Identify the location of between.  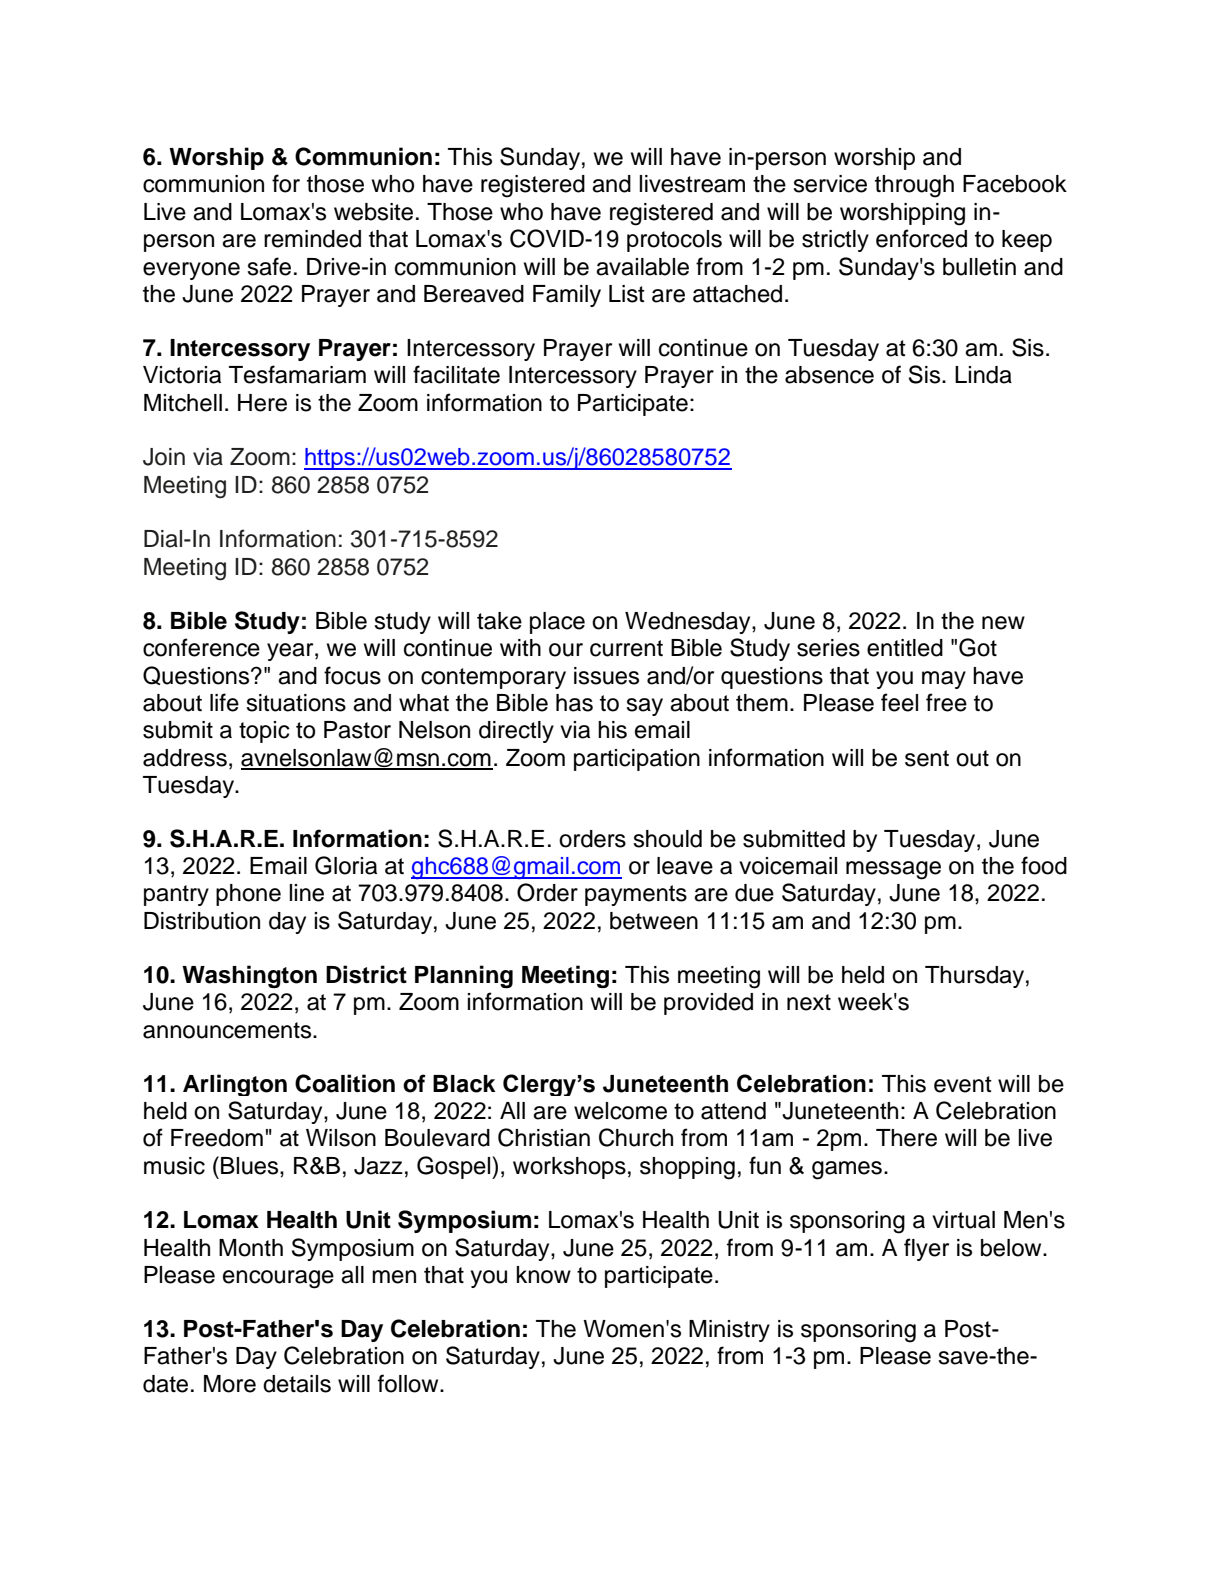
(654, 921).
